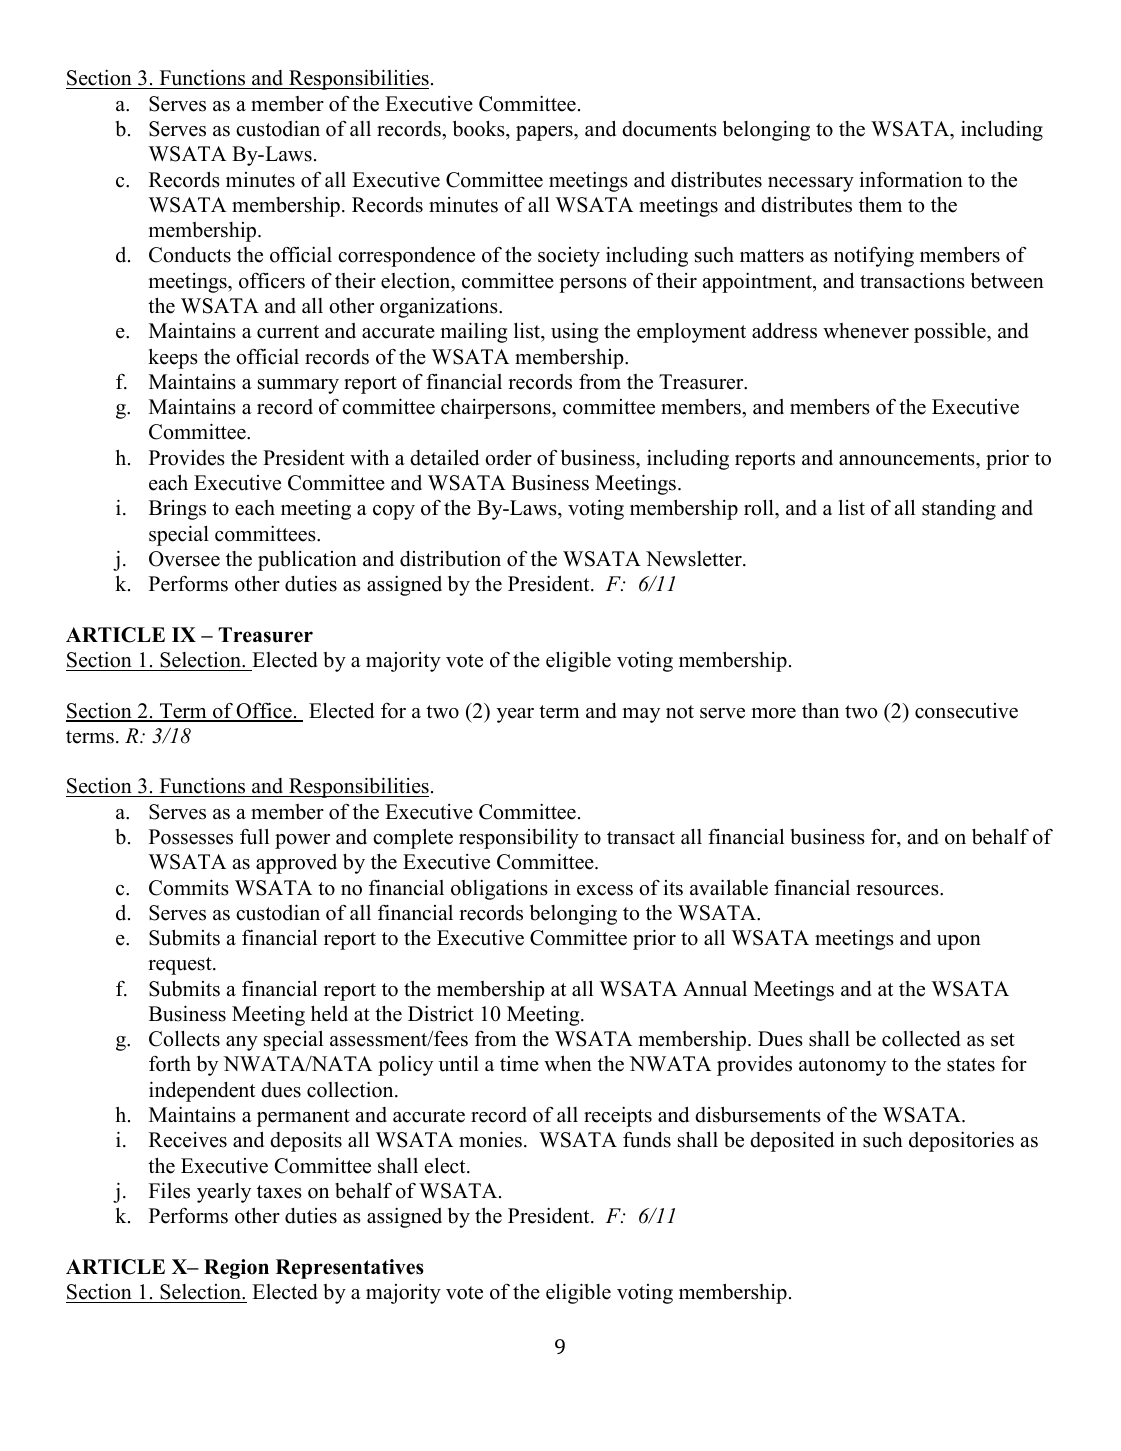  I want to click on Conducts, so click(190, 255).
